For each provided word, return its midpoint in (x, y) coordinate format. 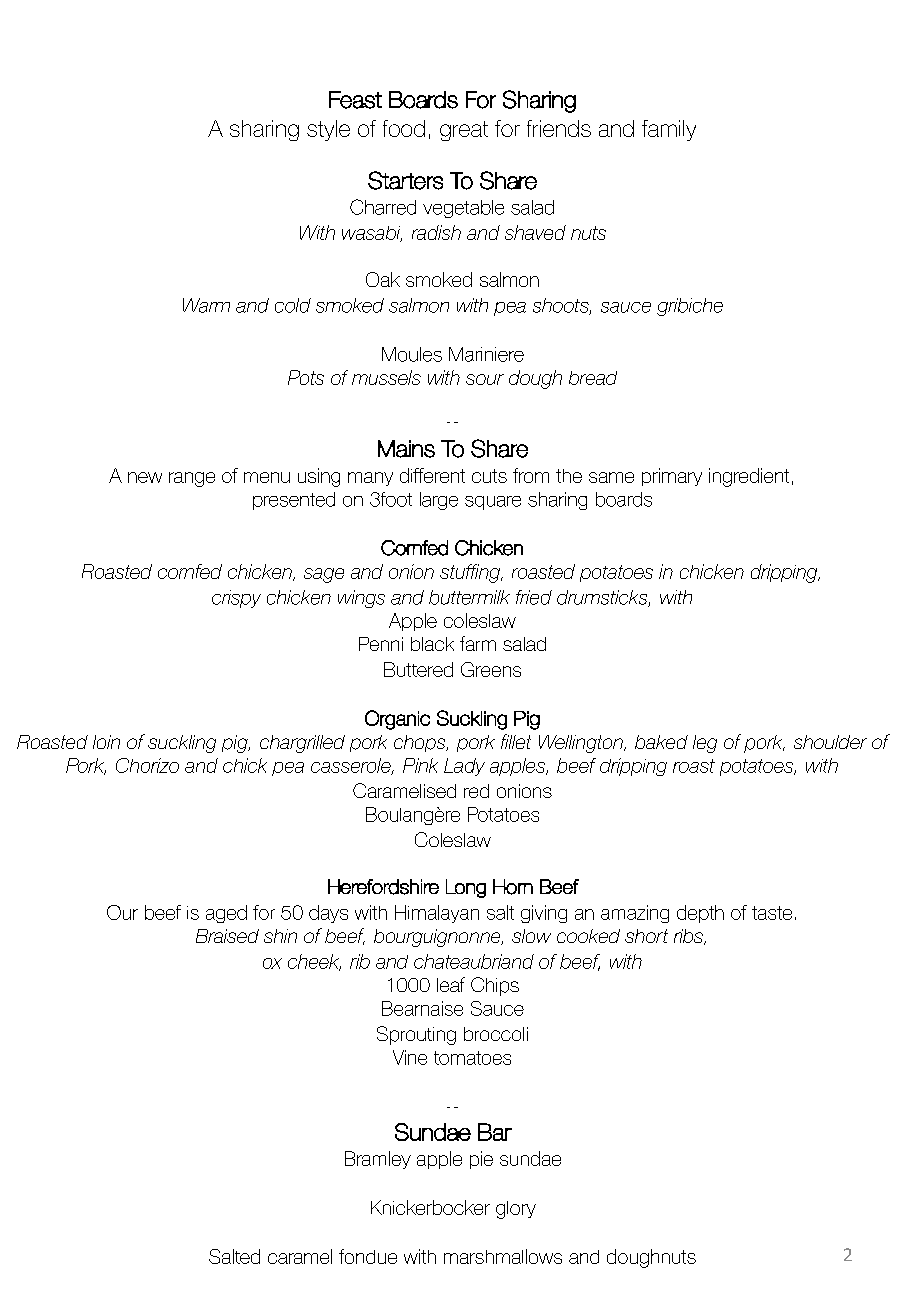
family (669, 130)
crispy (236, 599)
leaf (451, 984)
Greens (491, 669)
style (328, 130)
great (464, 131)
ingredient (749, 477)
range (192, 479)
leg (705, 744)
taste (772, 913)
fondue (368, 1256)
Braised (227, 936)
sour (485, 379)
